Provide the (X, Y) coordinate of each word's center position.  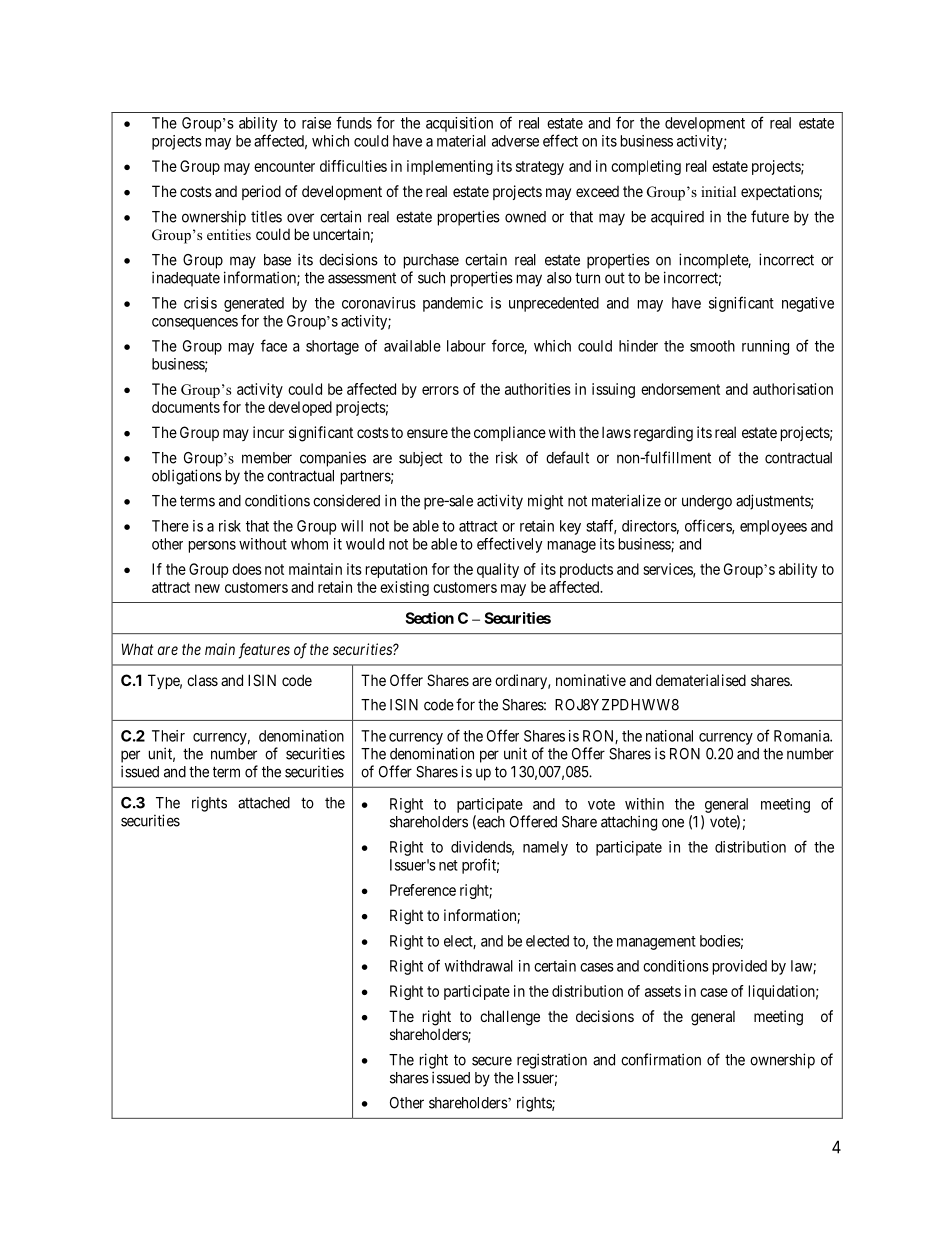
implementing (450, 167)
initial (718, 191)
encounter (284, 166)
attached (264, 803)
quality (498, 570)
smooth (712, 346)
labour (466, 346)
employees (773, 527)
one (673, 823)
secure (492, 1061)
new (207, 588)
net (448, 865)
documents (186, 407)
